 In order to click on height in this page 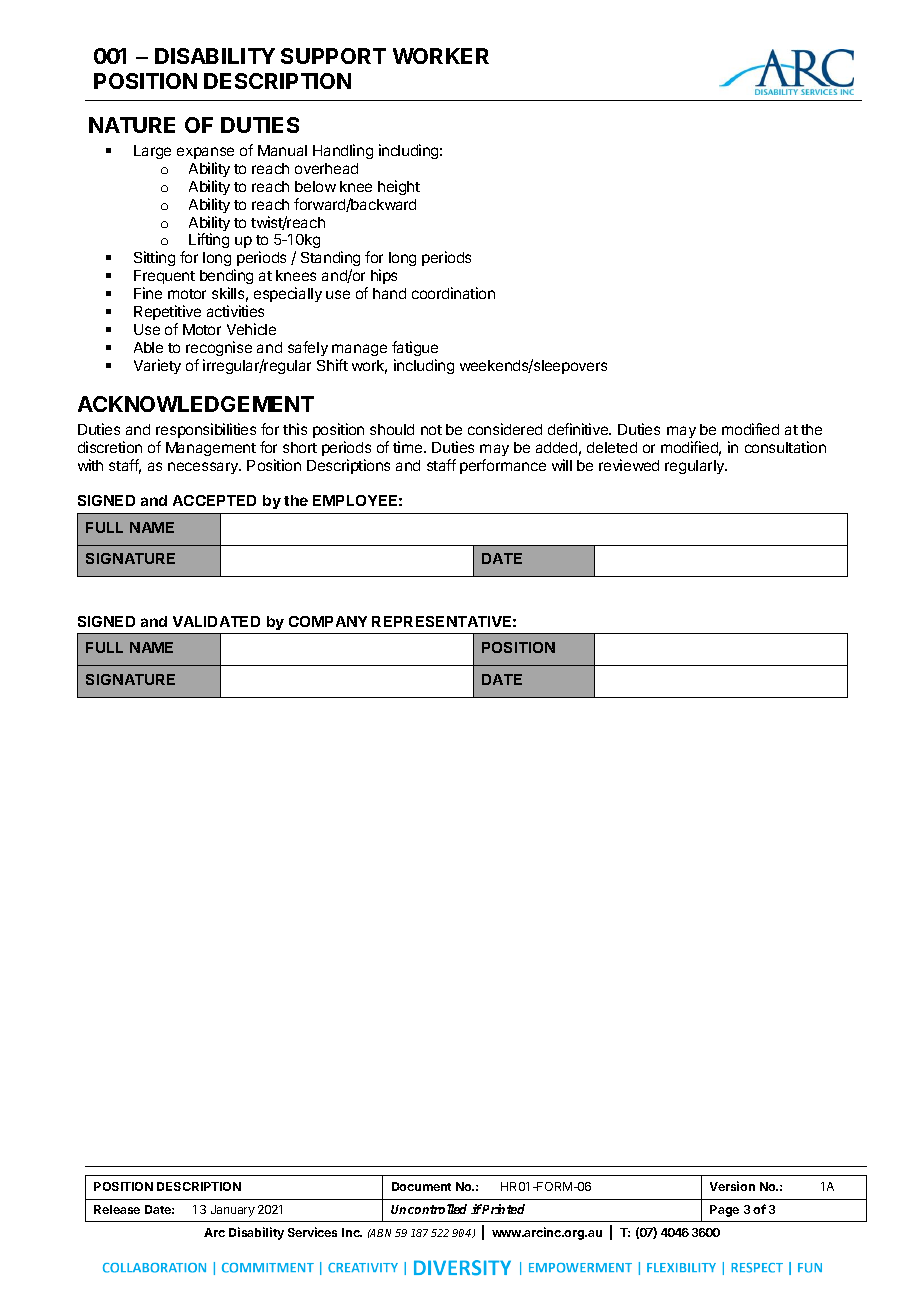, I will do `click(399, 187)`.
